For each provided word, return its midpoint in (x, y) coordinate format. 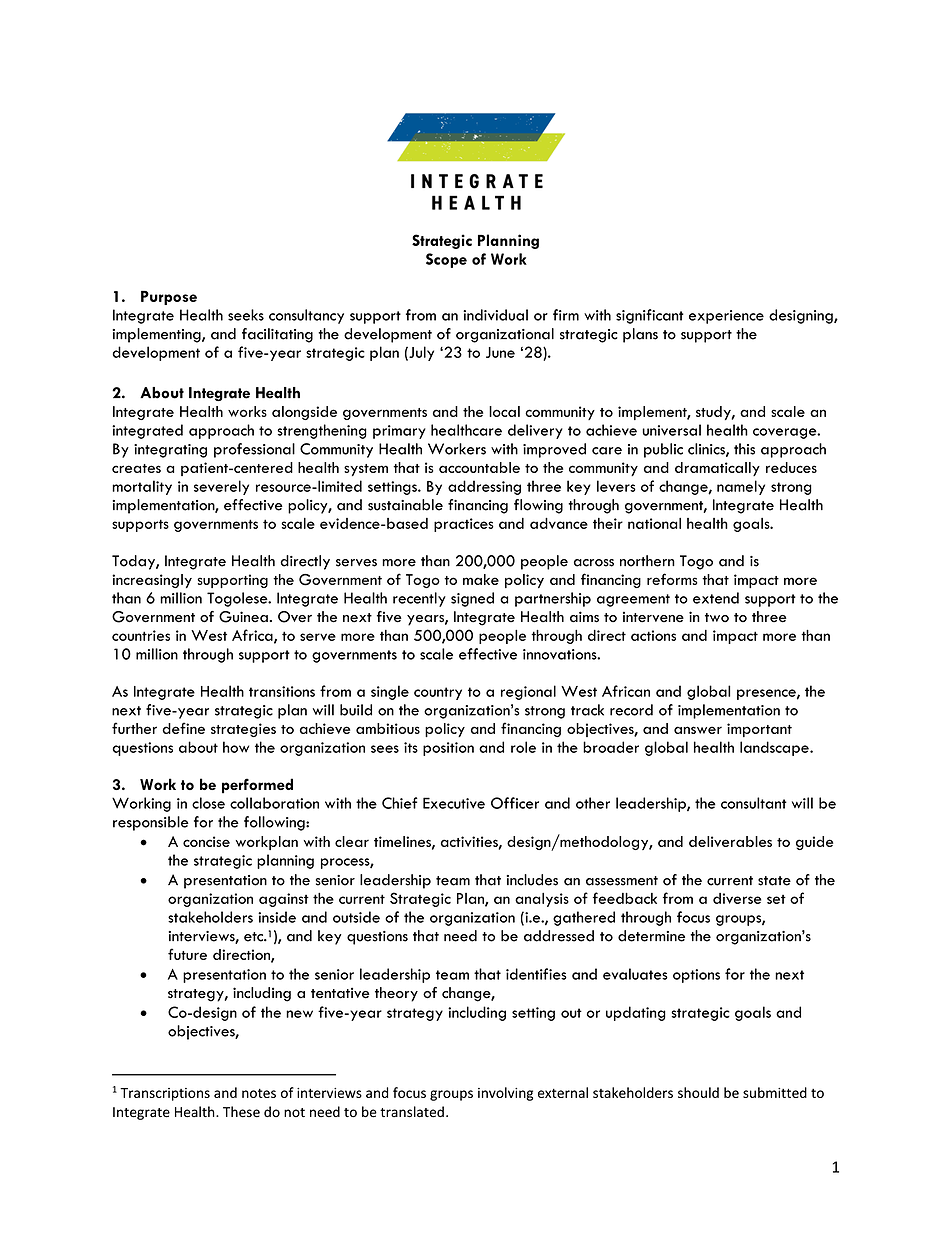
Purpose (169, 298)
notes (259, 1093)
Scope (446, 260)
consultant (754, 803)
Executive (454, 803)
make (481, 579)
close (208, 803)
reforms (672, 579)
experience (726, 317)
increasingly (152, 581)
